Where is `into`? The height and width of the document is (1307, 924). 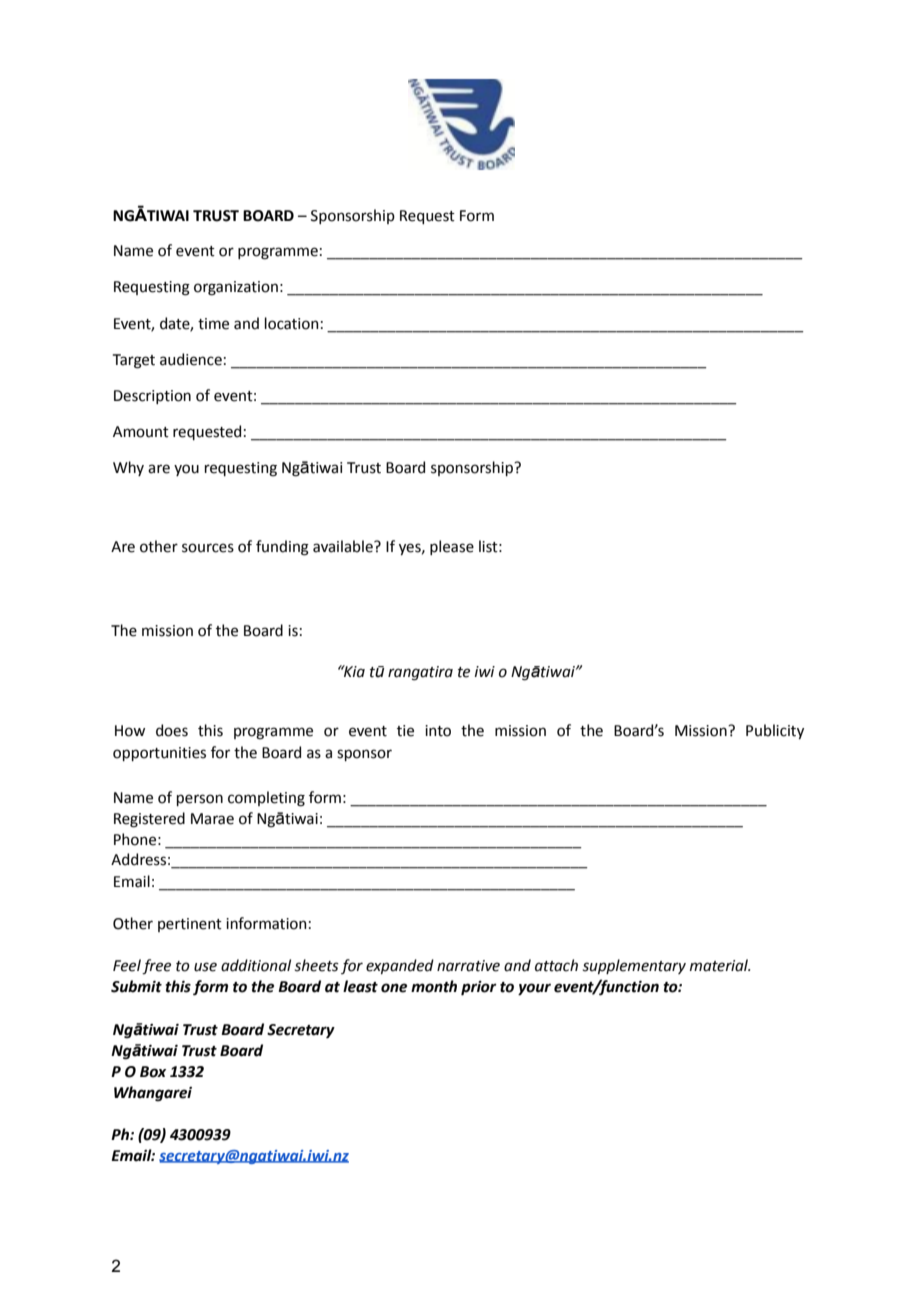 into is located at coordinates (438, 731).
